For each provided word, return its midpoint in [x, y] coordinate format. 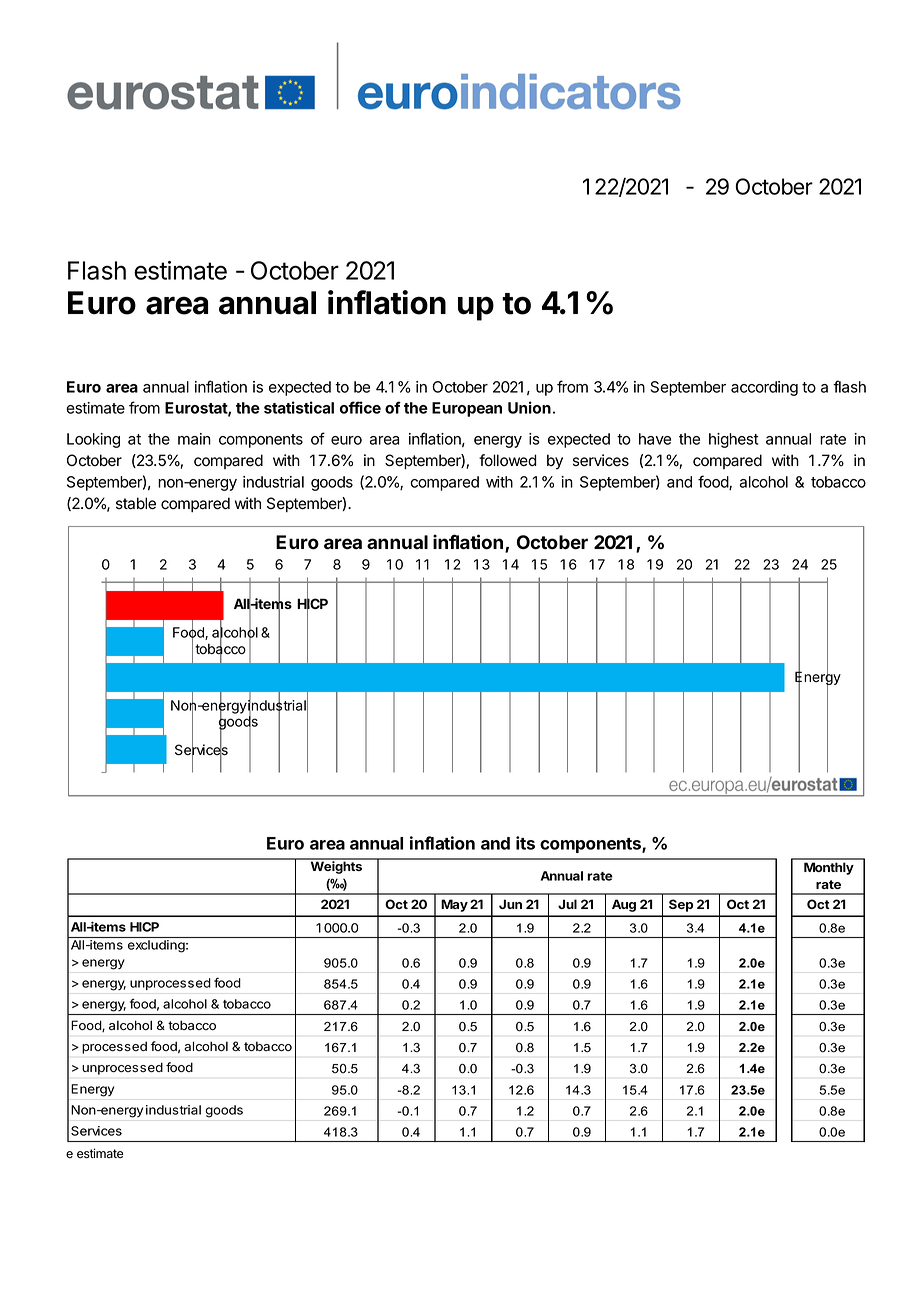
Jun [510, 904]
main [194, 439]
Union [529, 407]
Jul [567, 904]
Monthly [829, 868]
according [764, 388]
